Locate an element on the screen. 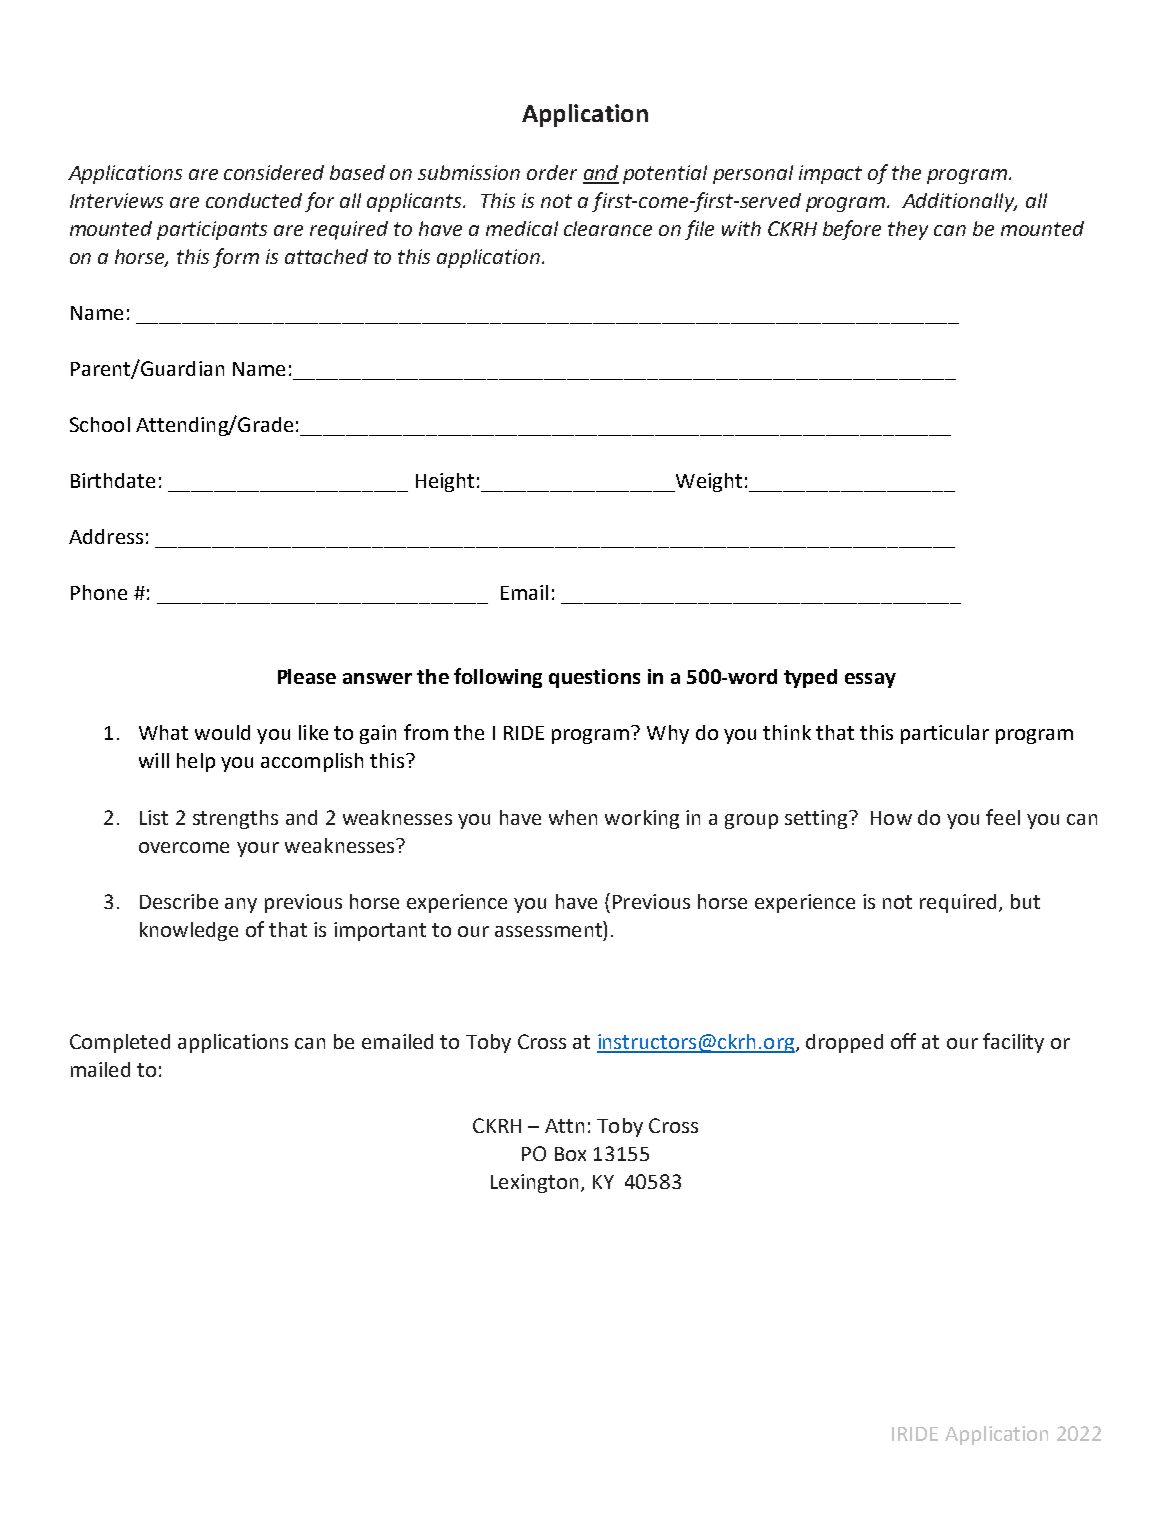 The height and width of the screenshot is (1516, 1171). conducted is located at coordinates (254, 200).
